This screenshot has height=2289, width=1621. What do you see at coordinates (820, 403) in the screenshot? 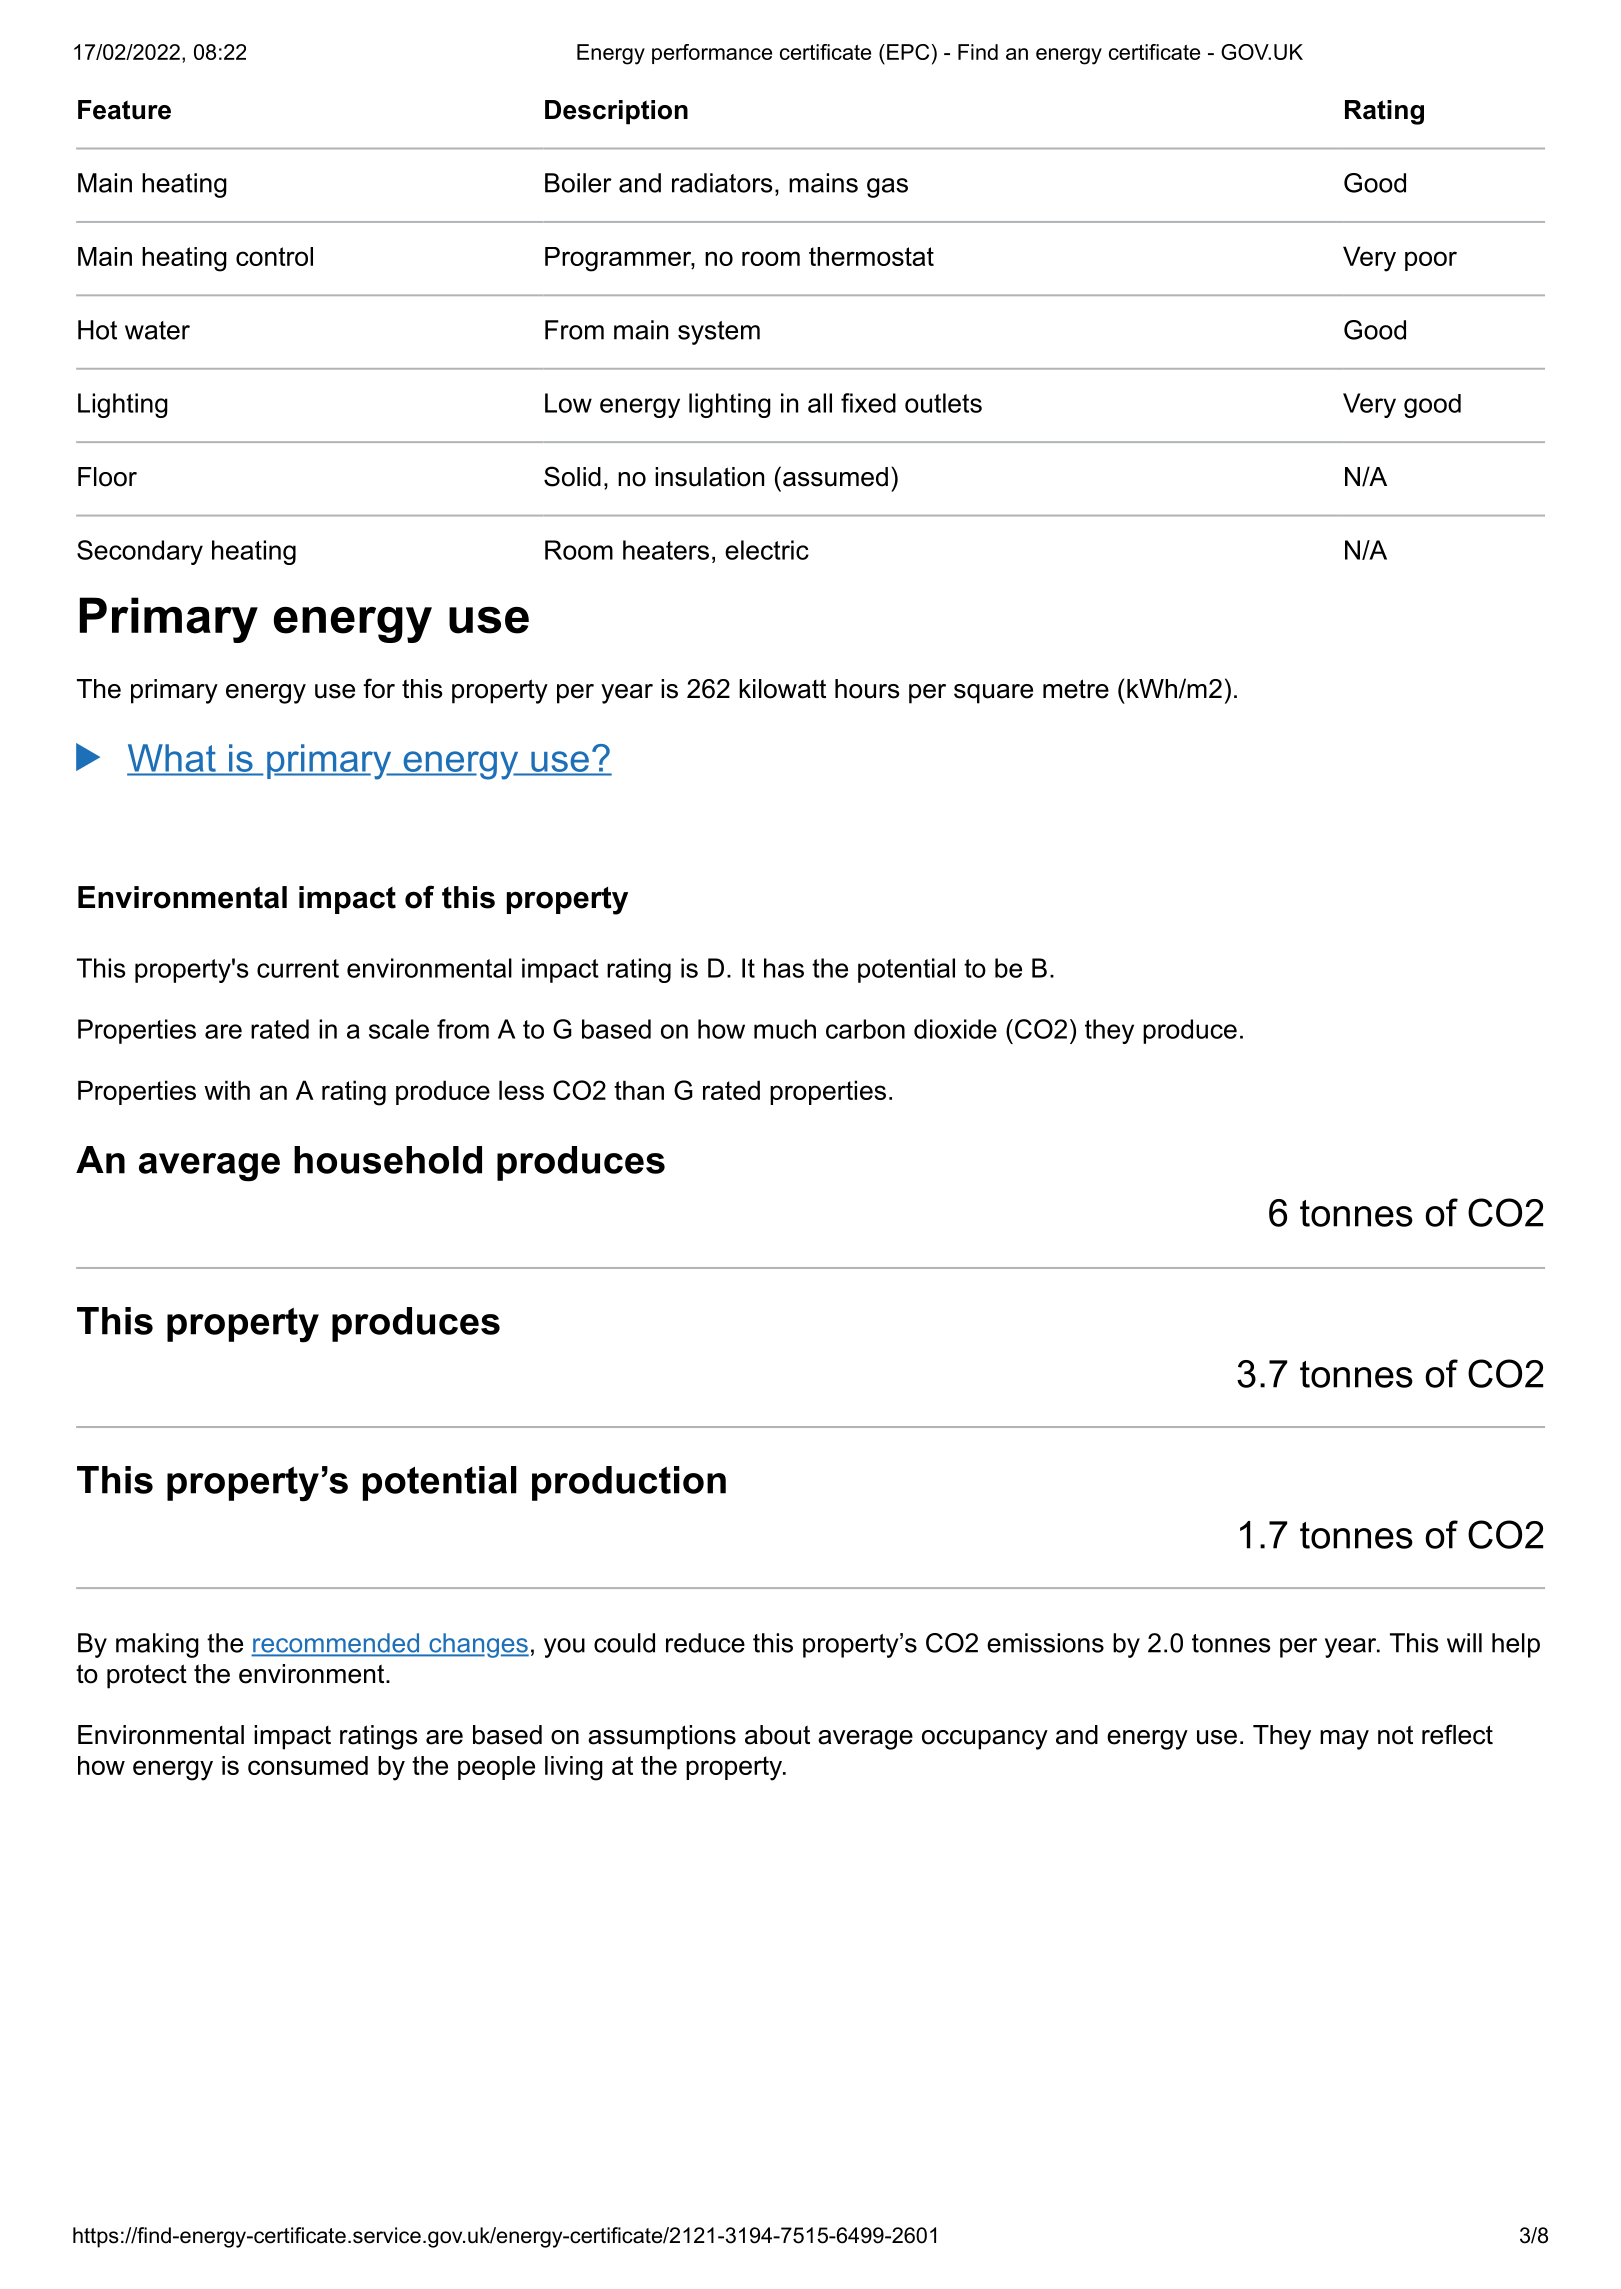
I see `all` at bounding box center [820, 403].
